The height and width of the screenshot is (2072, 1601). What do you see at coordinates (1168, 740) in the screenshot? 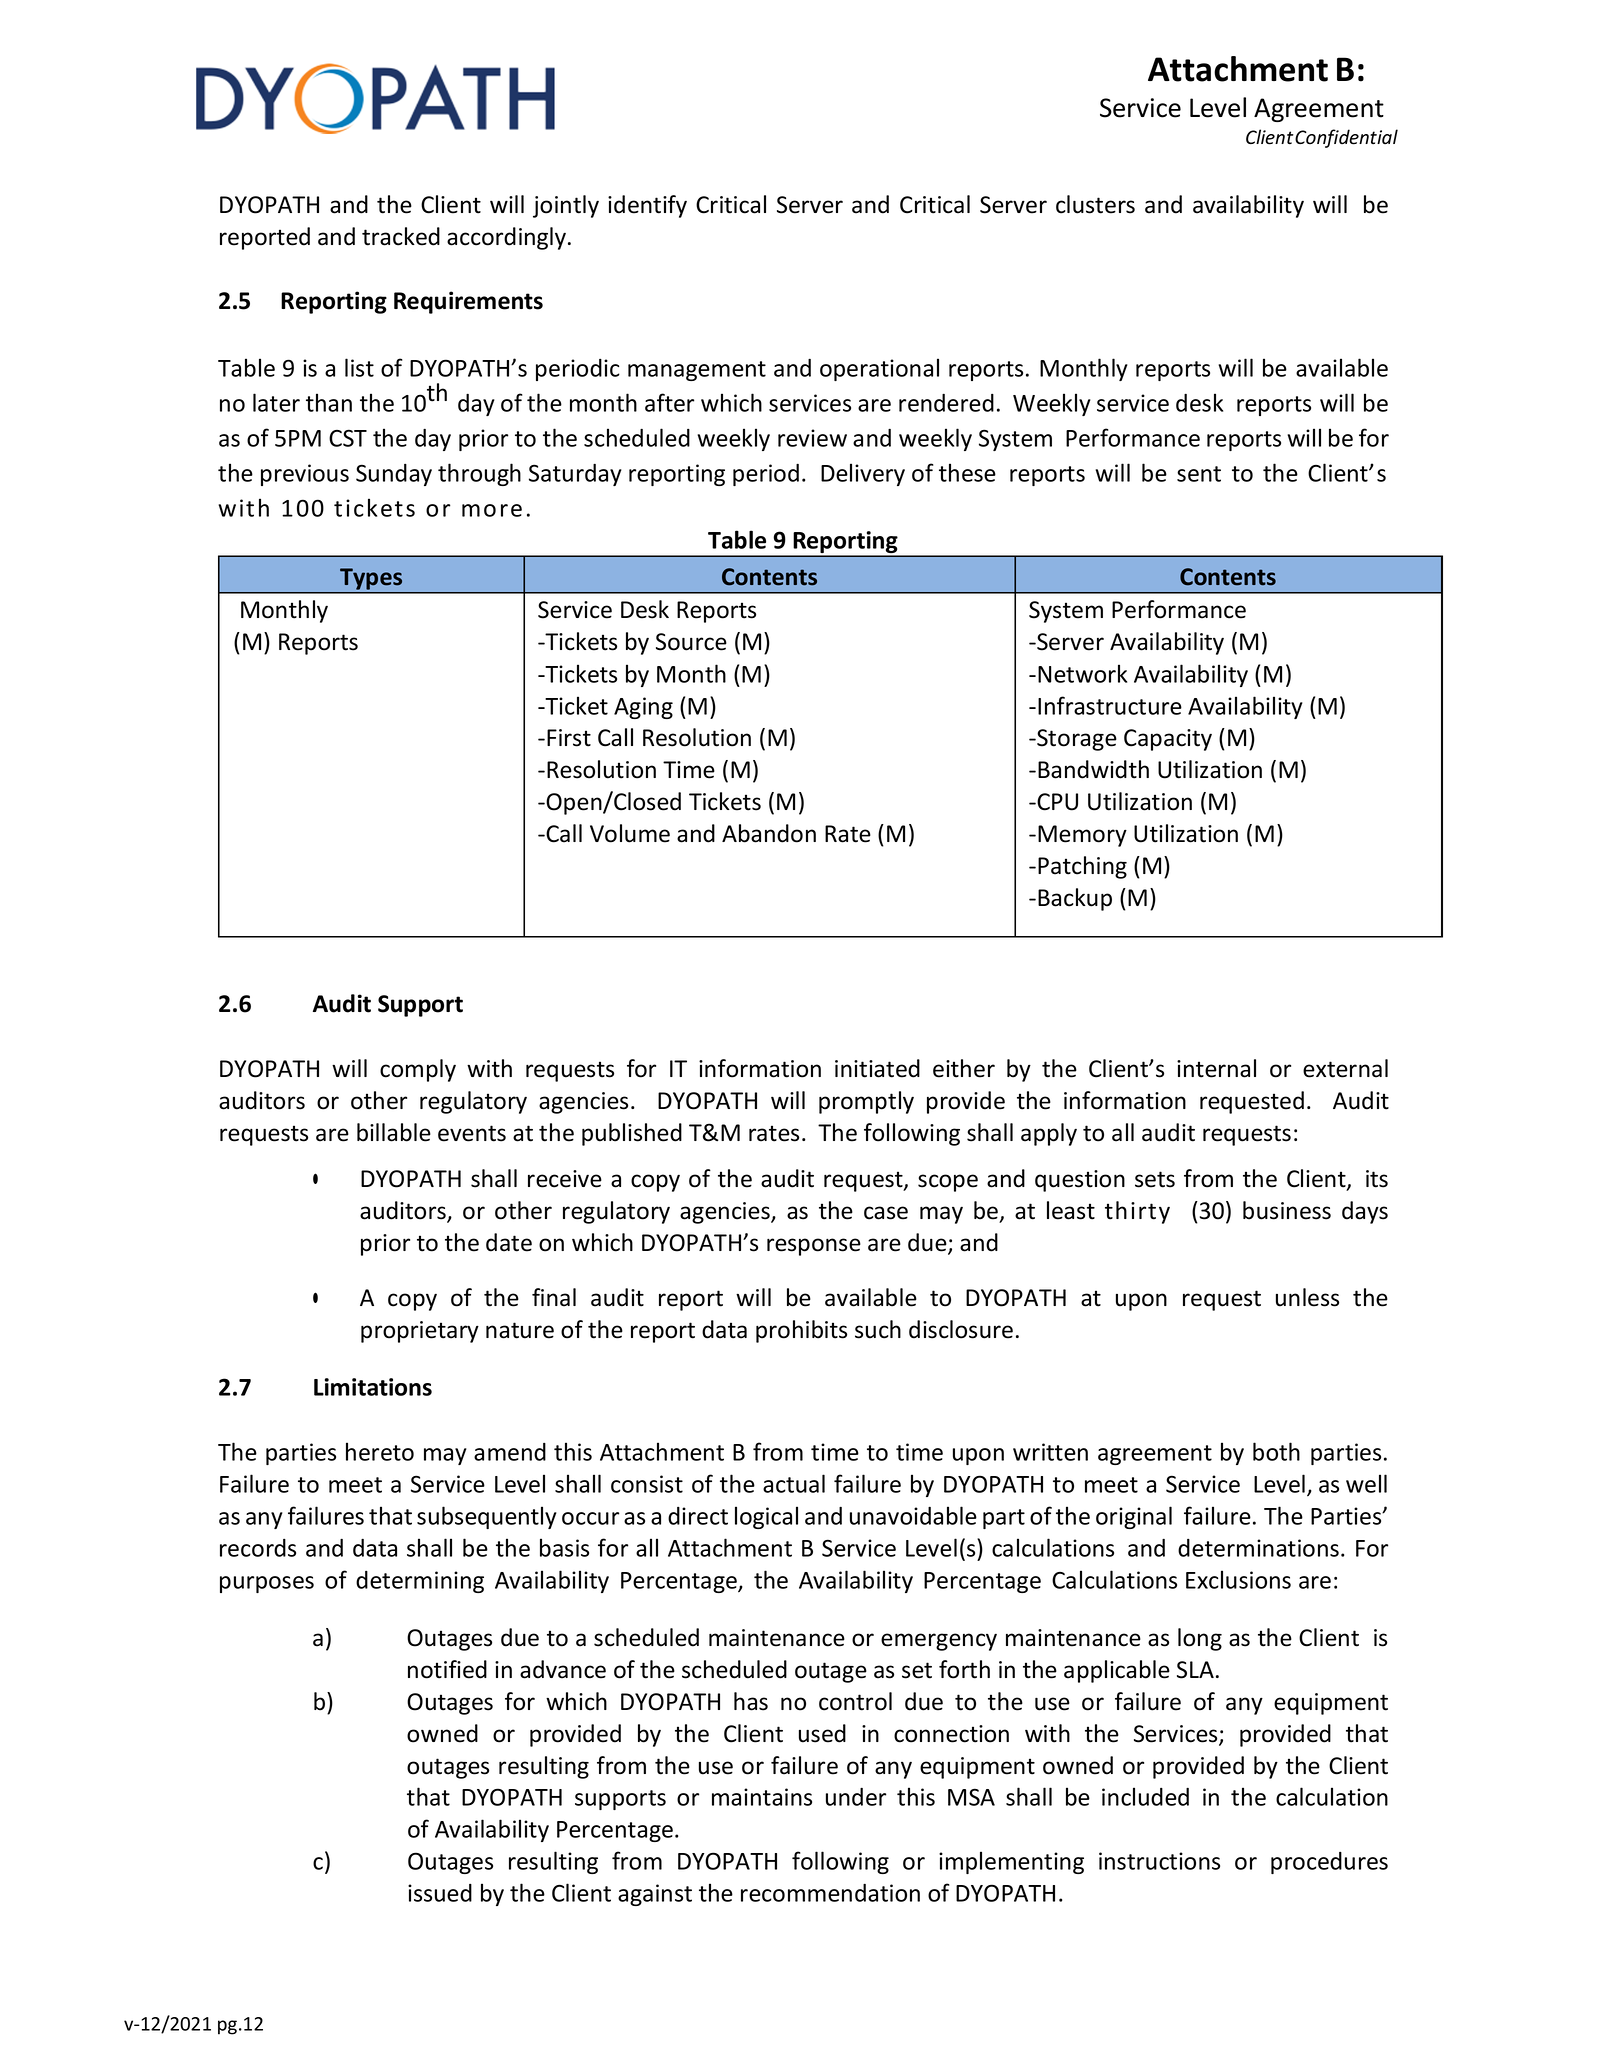
I see `Capacity` at bounding box center [1168, 740].
